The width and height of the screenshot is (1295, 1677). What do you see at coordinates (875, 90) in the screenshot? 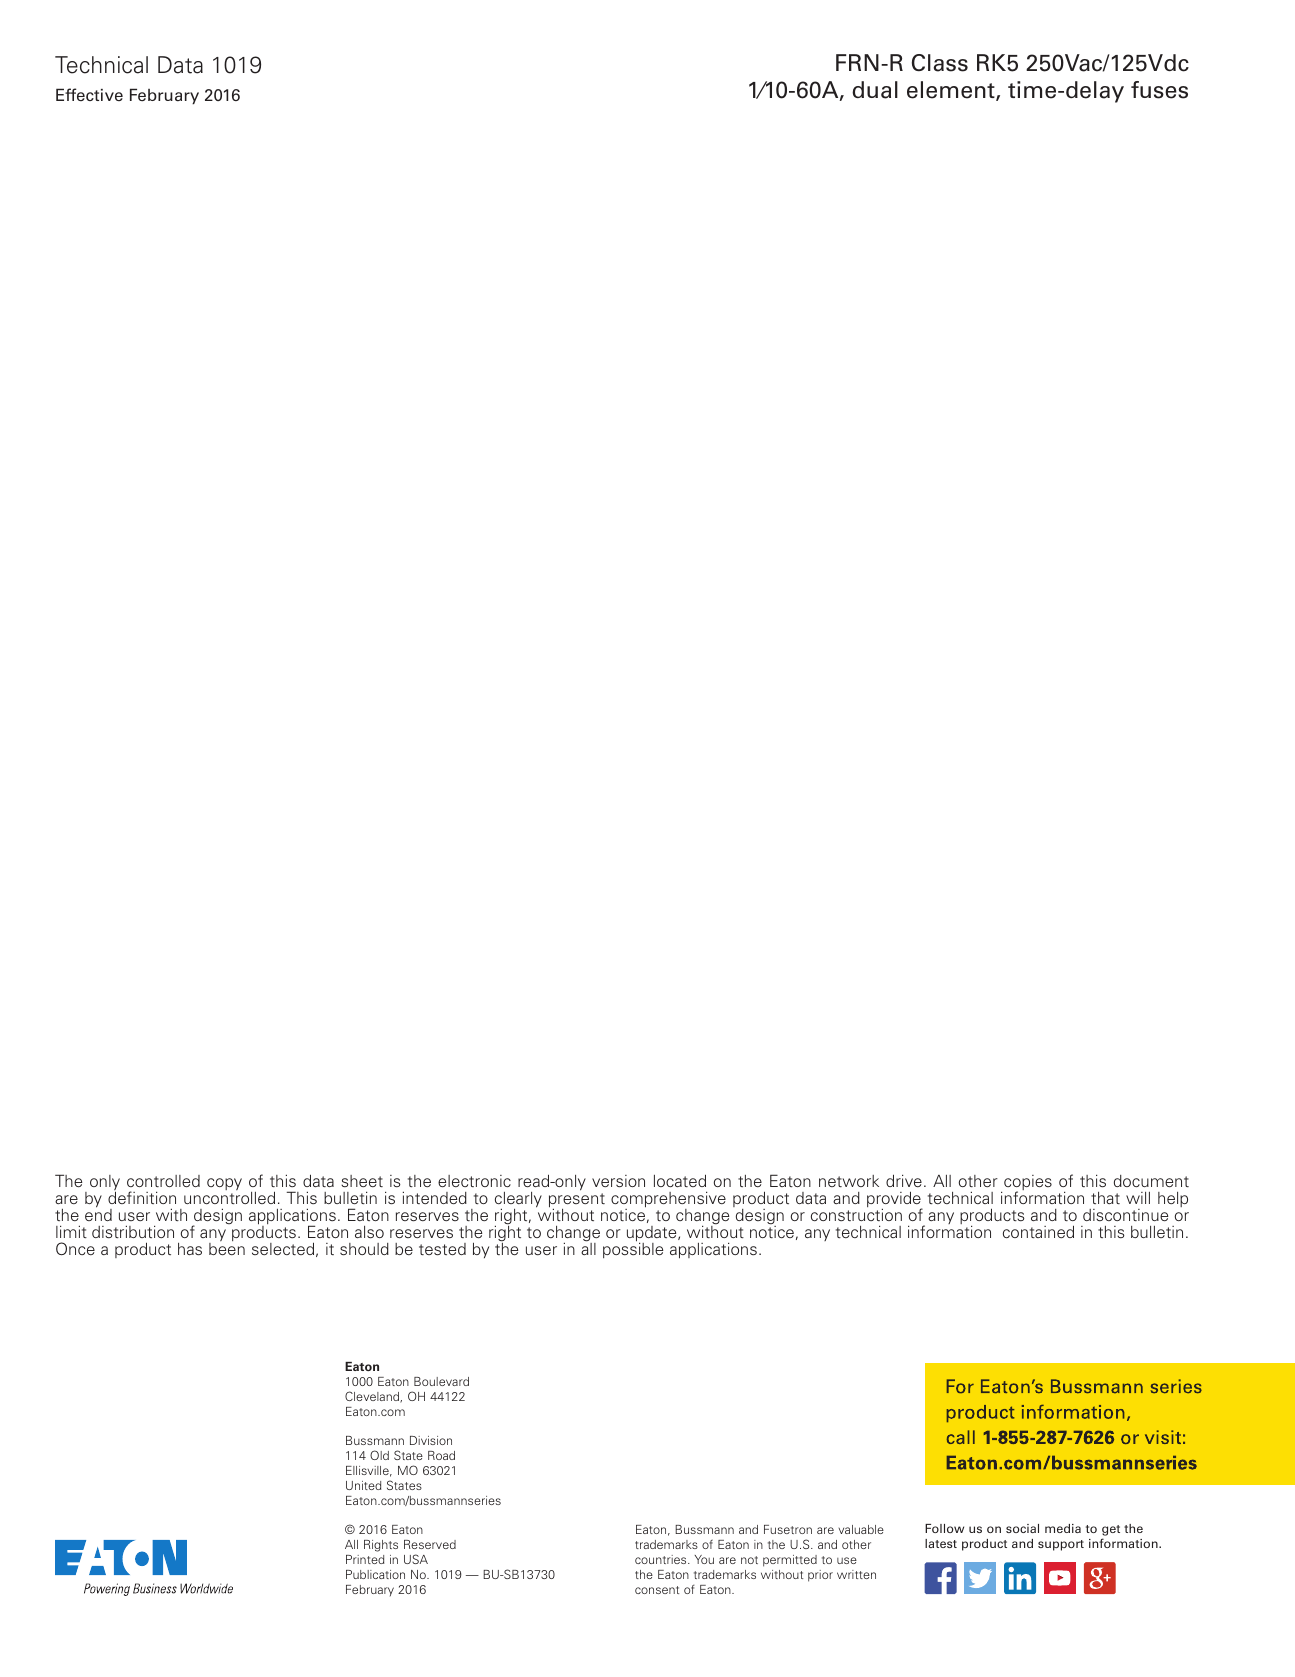
I see `dual` at bounding box center [875, 90].
